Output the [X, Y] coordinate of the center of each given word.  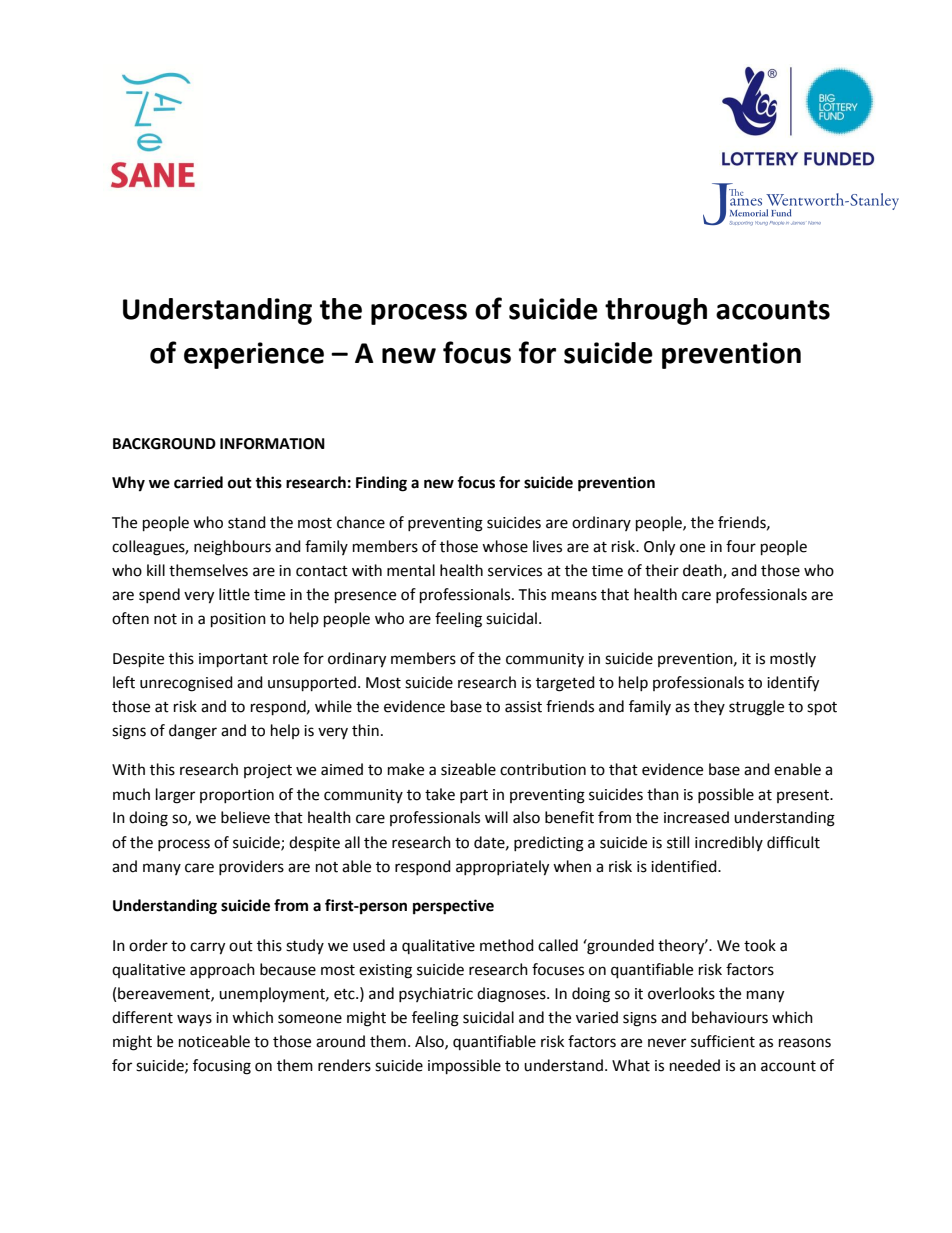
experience [254, 355]
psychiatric [436, 994]
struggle [756, 708]
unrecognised [186, 684]
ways [194, 1020]
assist [523, 707]
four [741, 546]
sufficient [723, 1041]
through [656, 311]
